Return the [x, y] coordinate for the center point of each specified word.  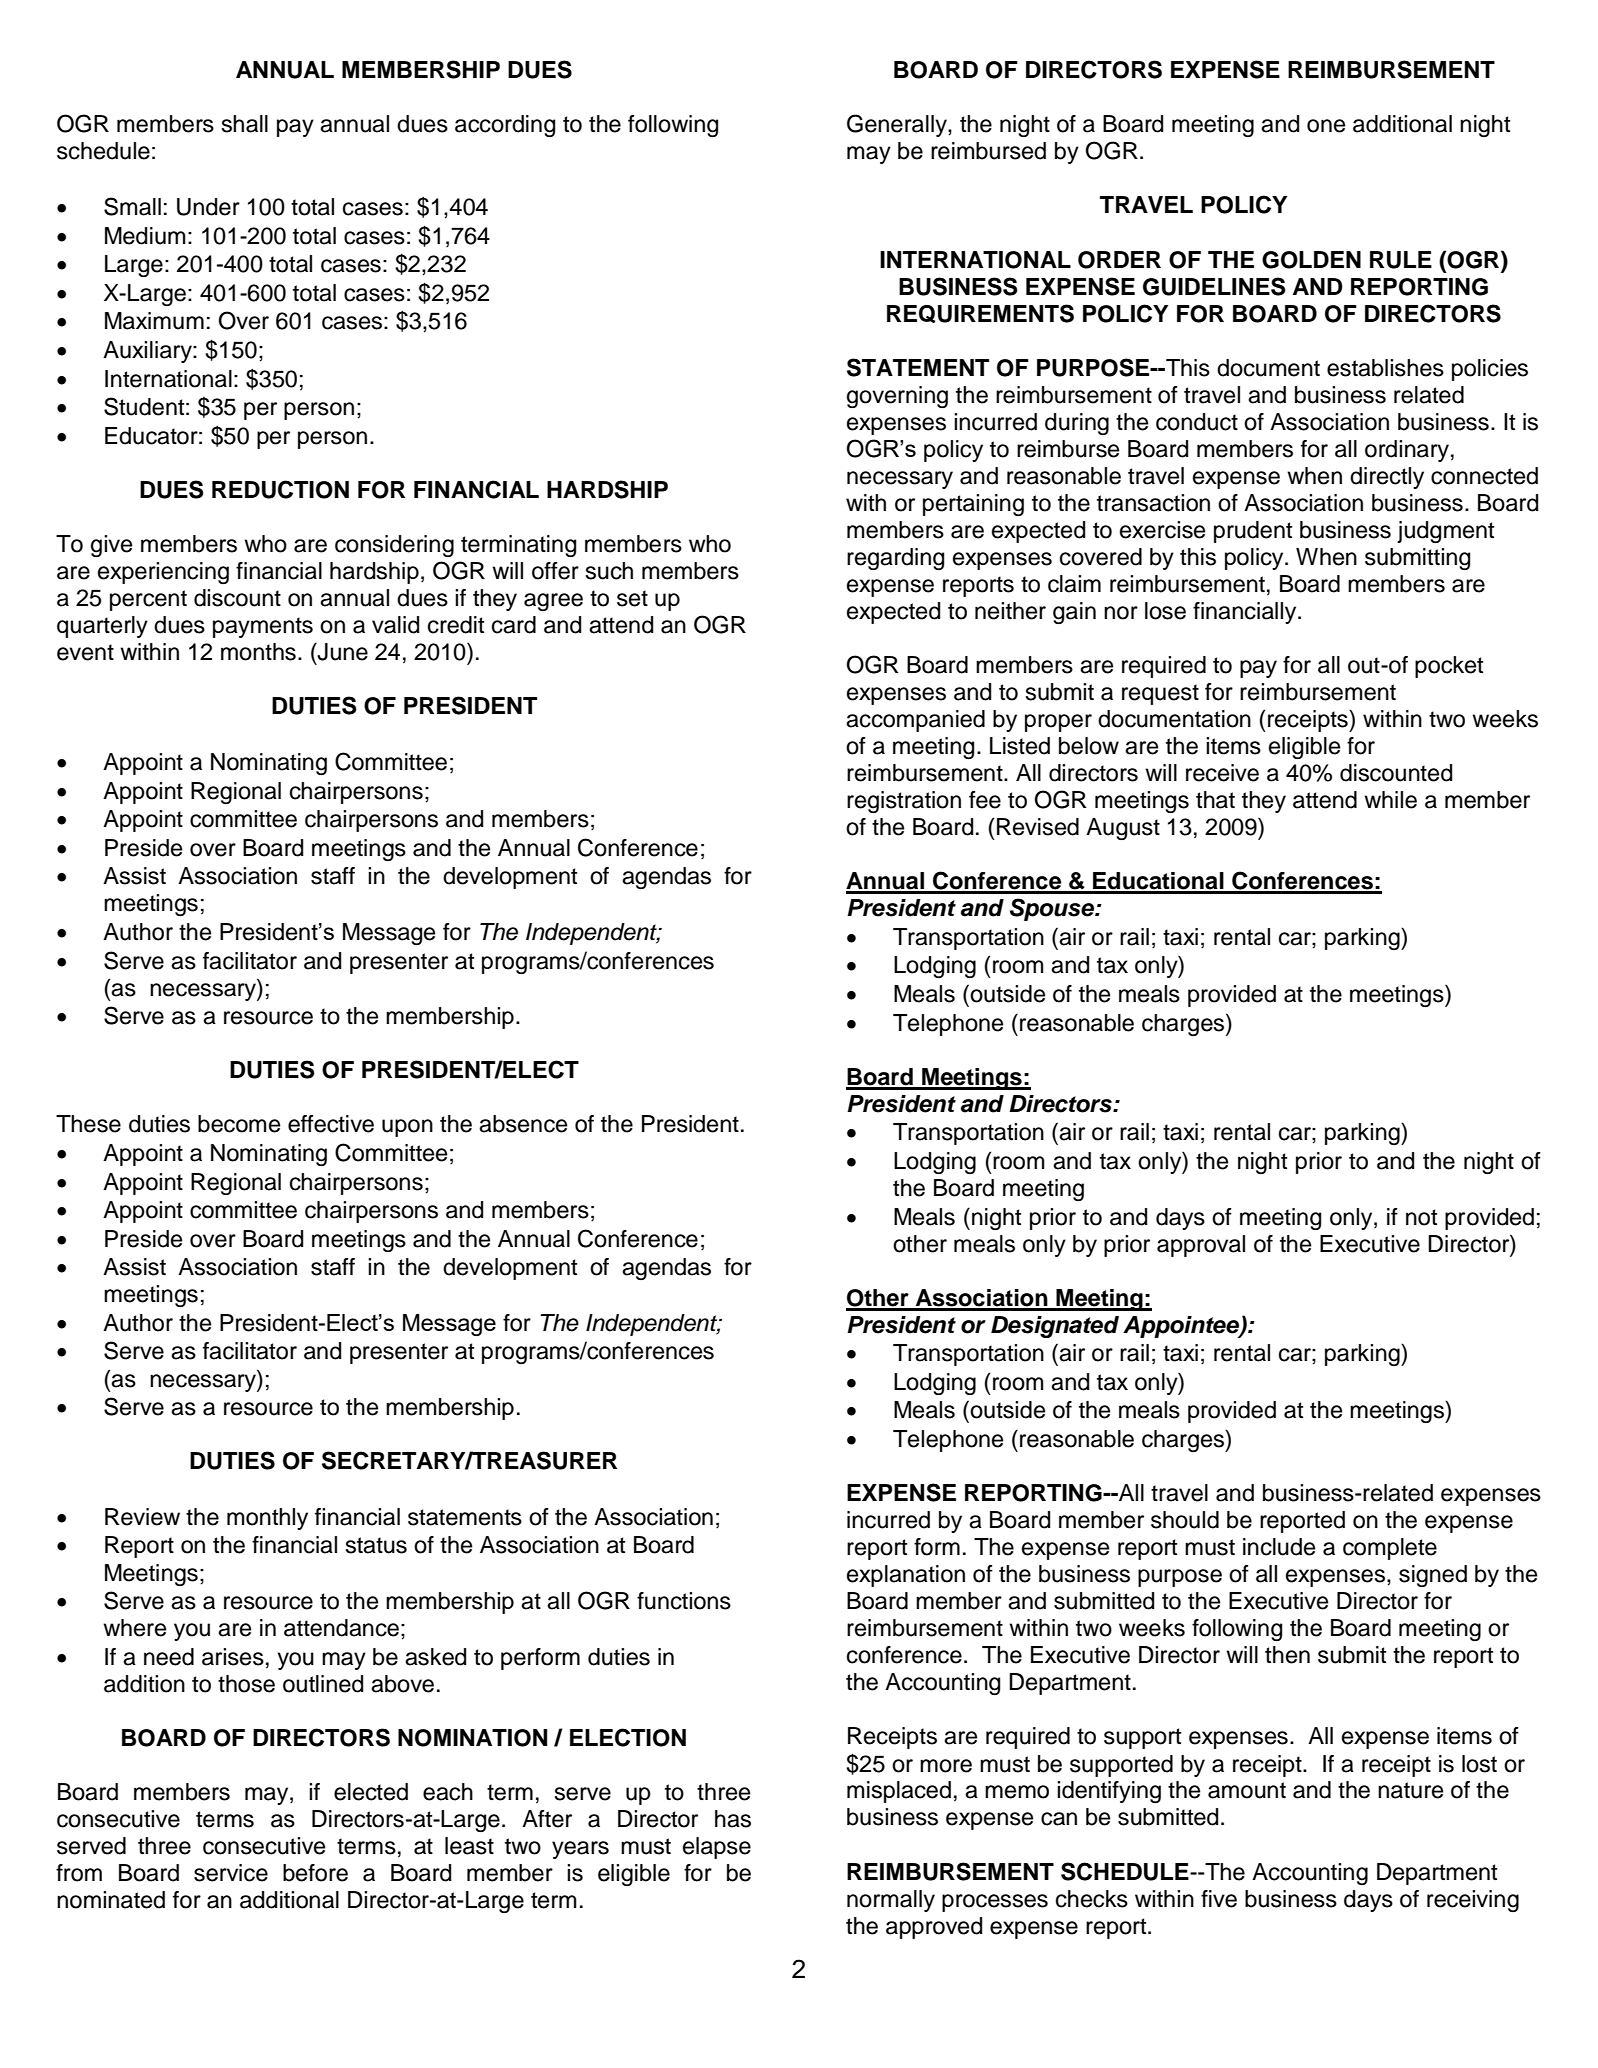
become [239, 1124]
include [1279, 1547]
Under [208, 207]
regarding [895, 559]
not [1421, 1217]
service [231, 1873]
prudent [1253, 532]
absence [523, 1124]
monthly [267, 1519]
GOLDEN [1311, 260]
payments [263, 627]
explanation [906, 1576]
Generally [898, 125]
